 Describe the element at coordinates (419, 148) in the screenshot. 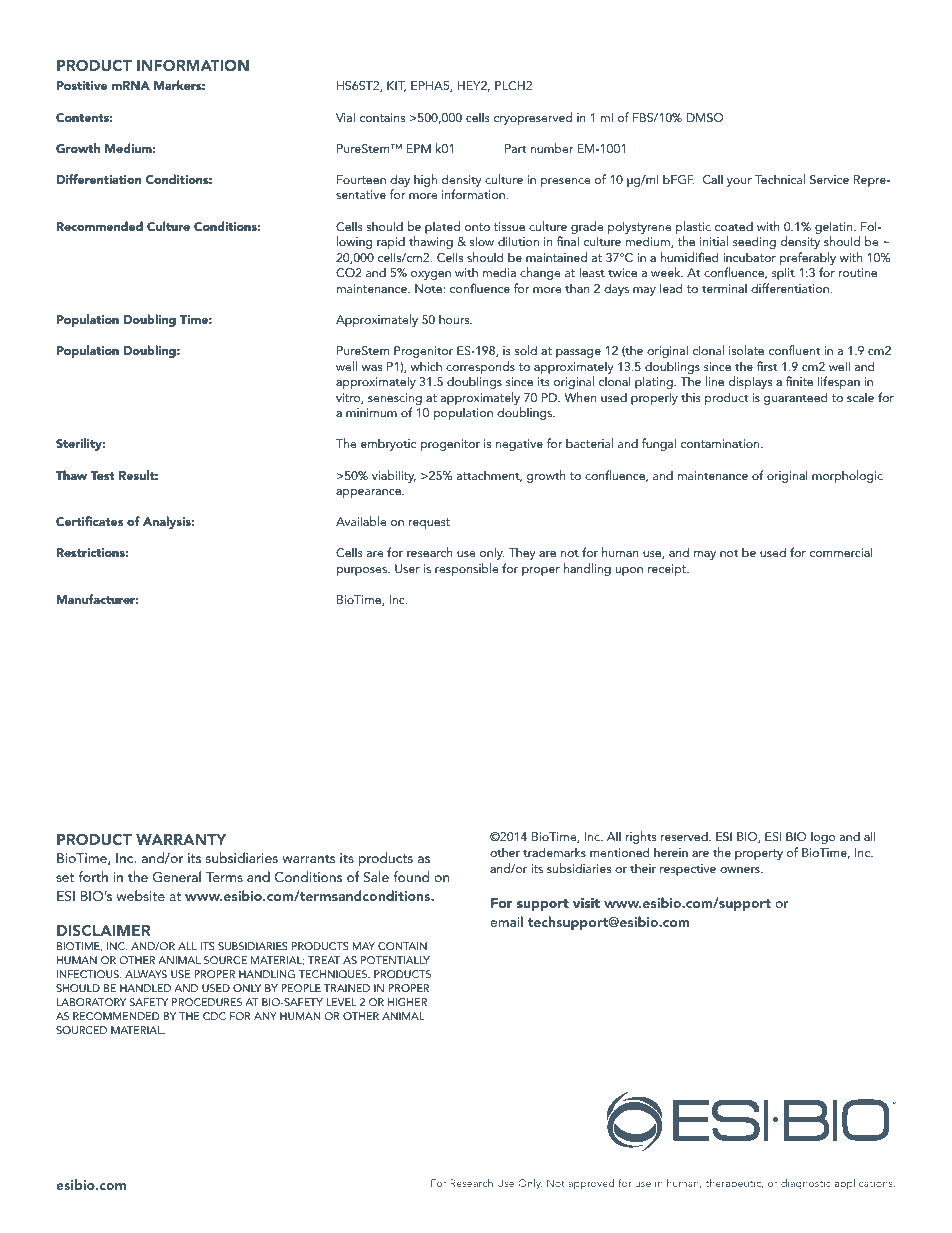

I see `EPM` at that location.
